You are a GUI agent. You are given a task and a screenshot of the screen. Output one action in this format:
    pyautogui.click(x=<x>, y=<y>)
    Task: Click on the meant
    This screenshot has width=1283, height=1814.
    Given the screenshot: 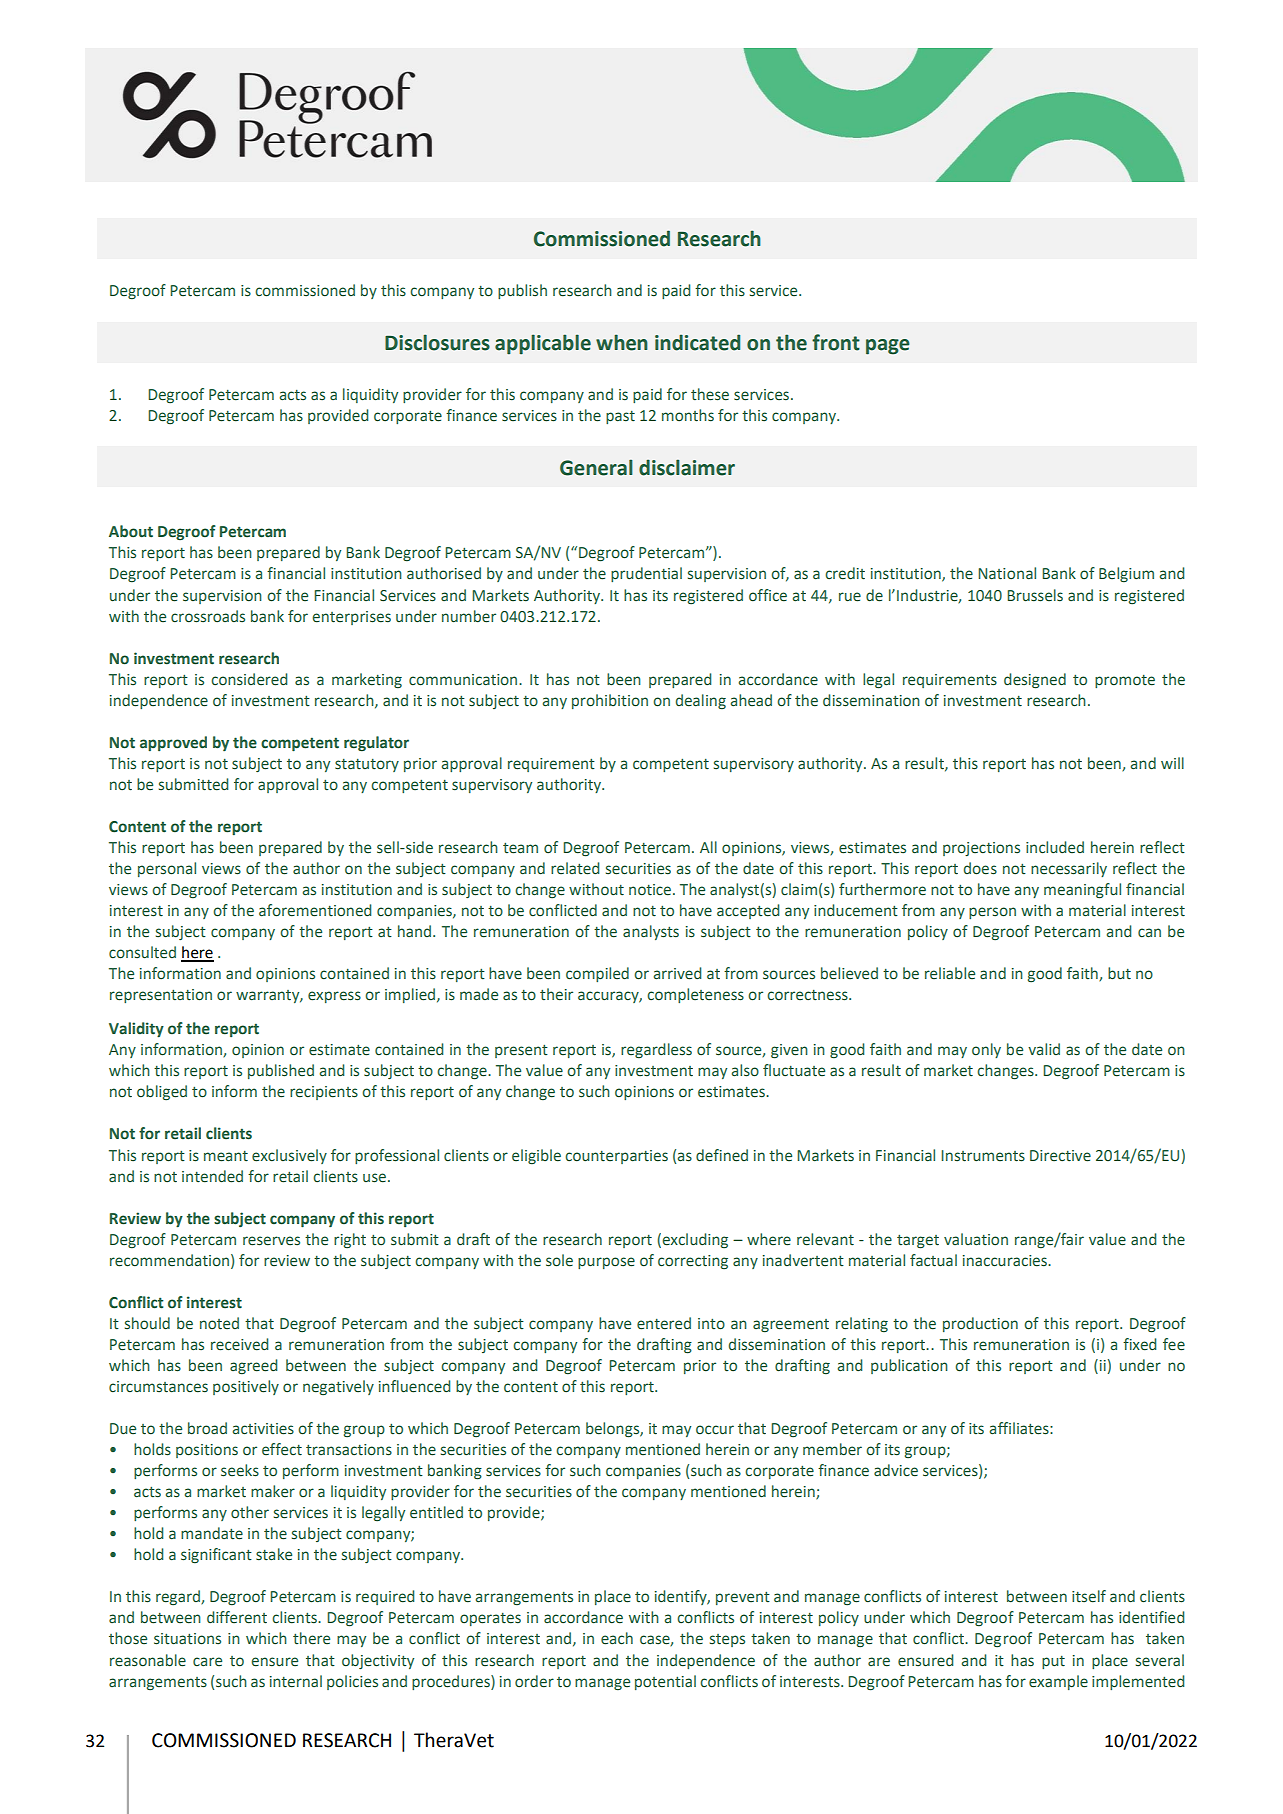 What is the action you would take?
    pyautogui.click(x=226, y=1156)
